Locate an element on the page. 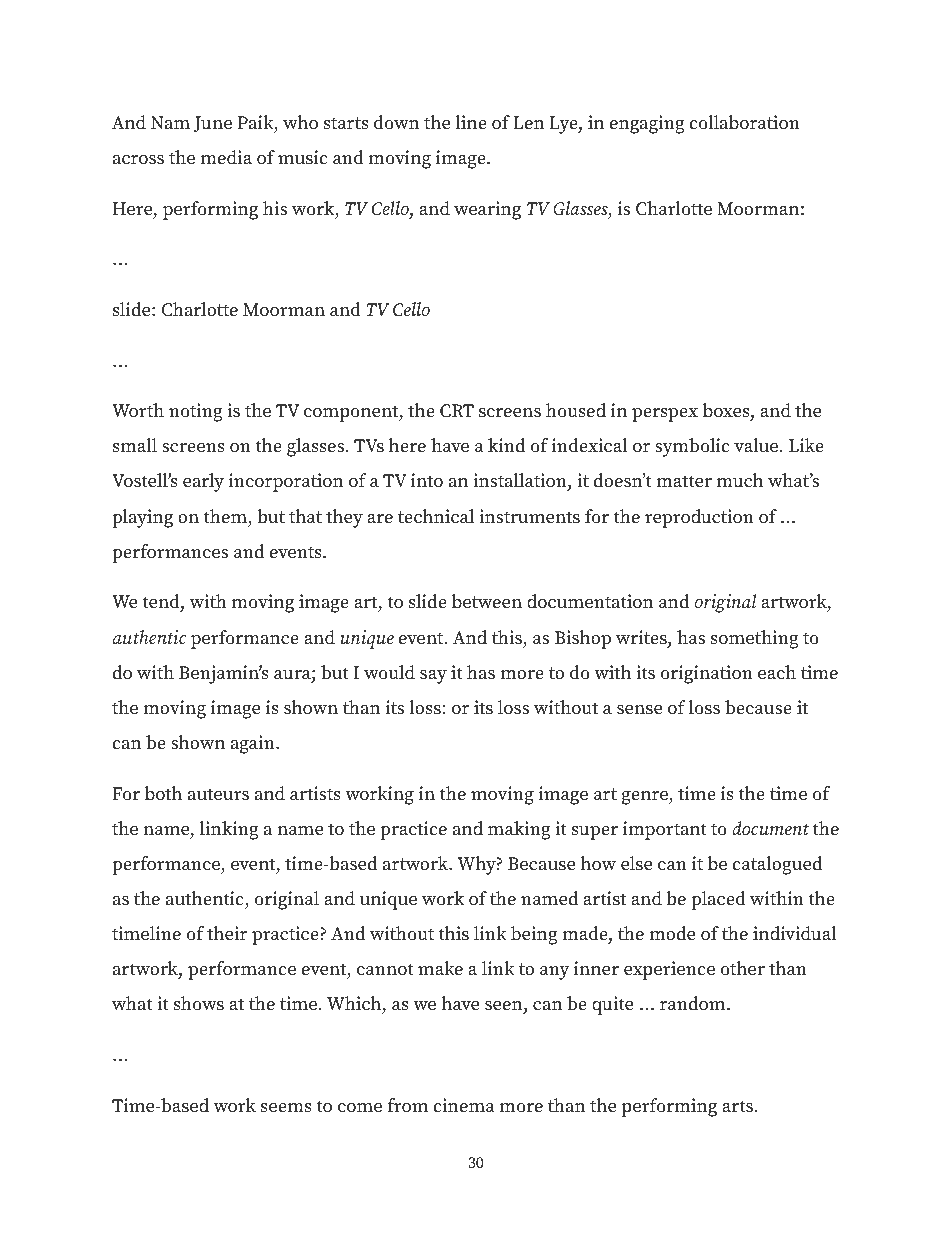  media is located at coordinates (226, 157).
